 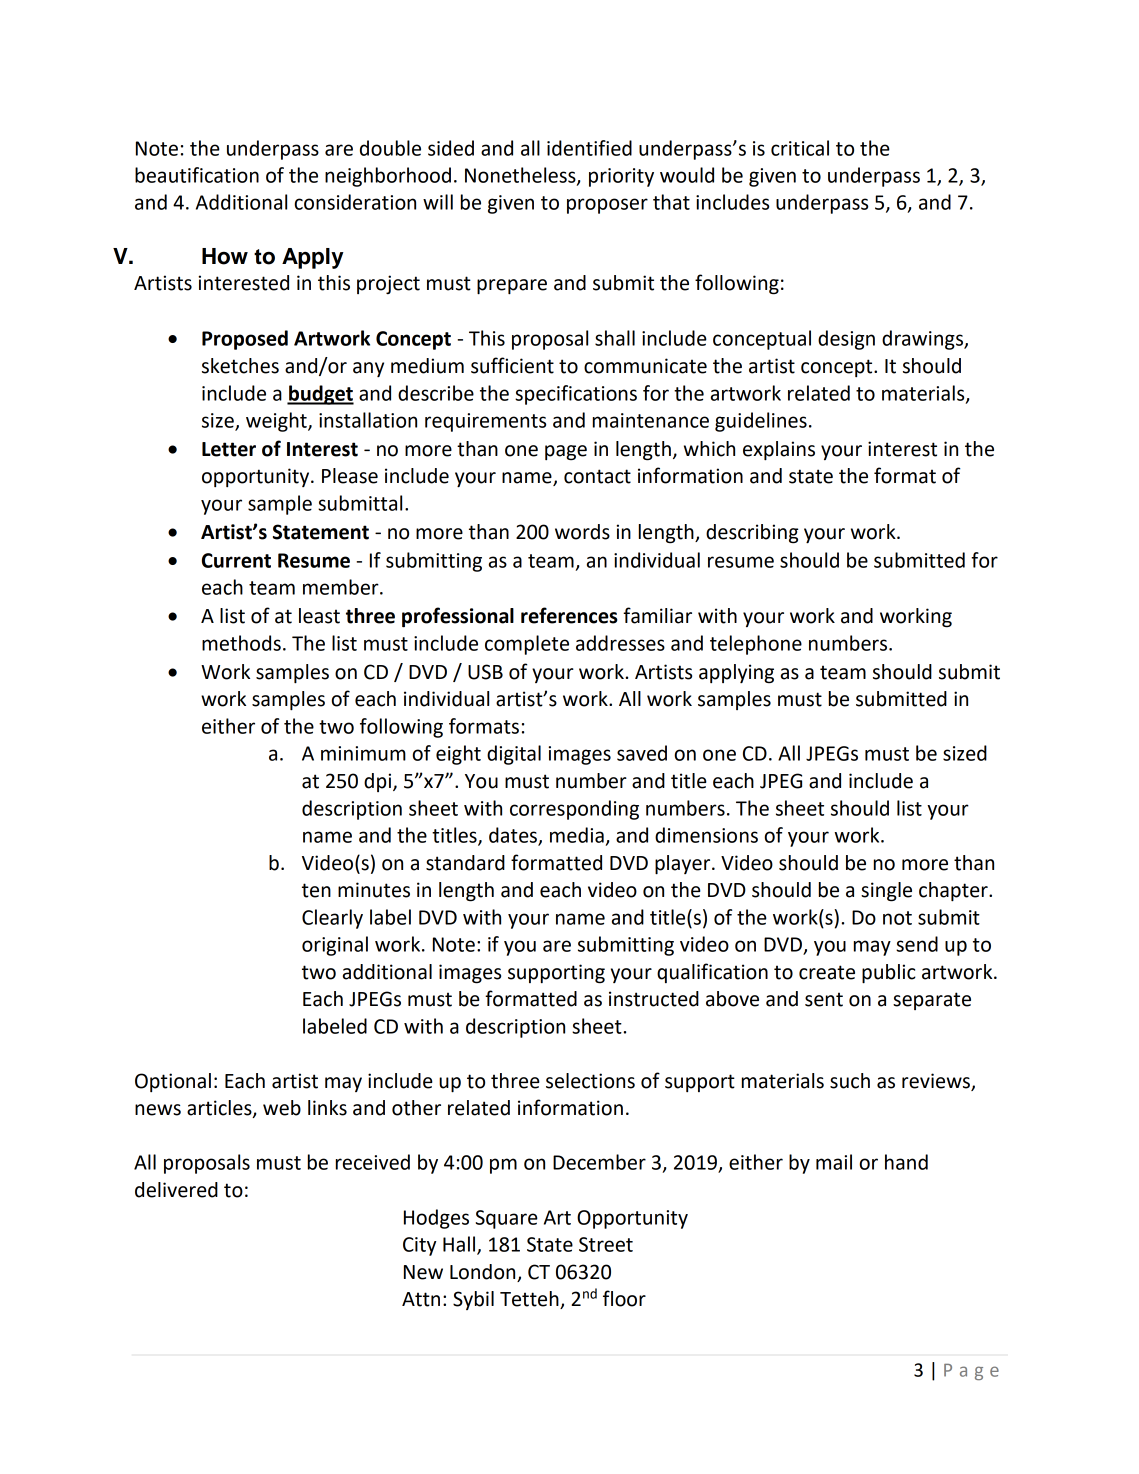 I want to click on Nonetheless, so click(x=521, y=176).
